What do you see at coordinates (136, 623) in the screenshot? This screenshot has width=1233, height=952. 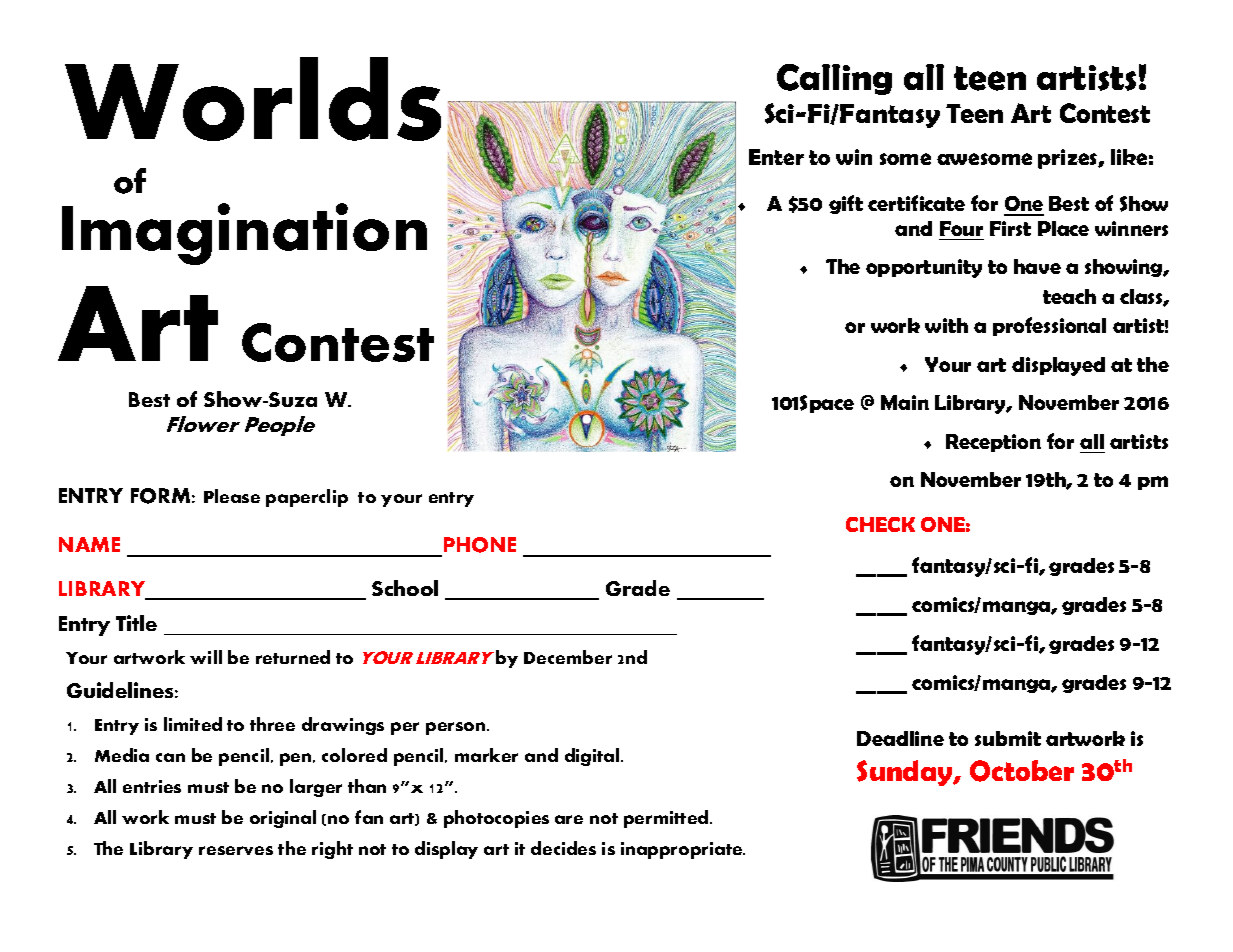 I see `Title` at bounding box center [136, 623].
